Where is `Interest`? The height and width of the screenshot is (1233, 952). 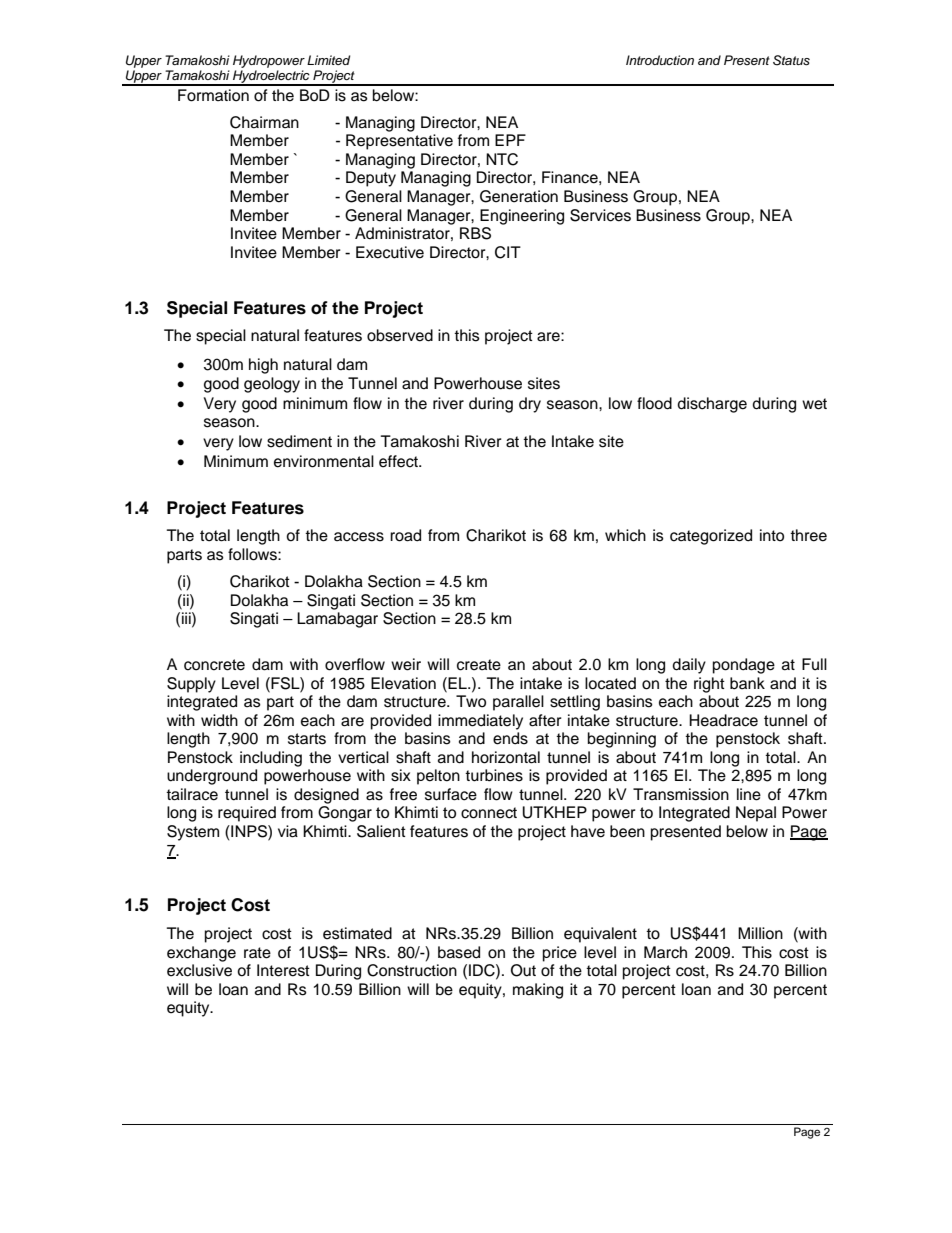 Interest is located at coordinates (283, 970).
